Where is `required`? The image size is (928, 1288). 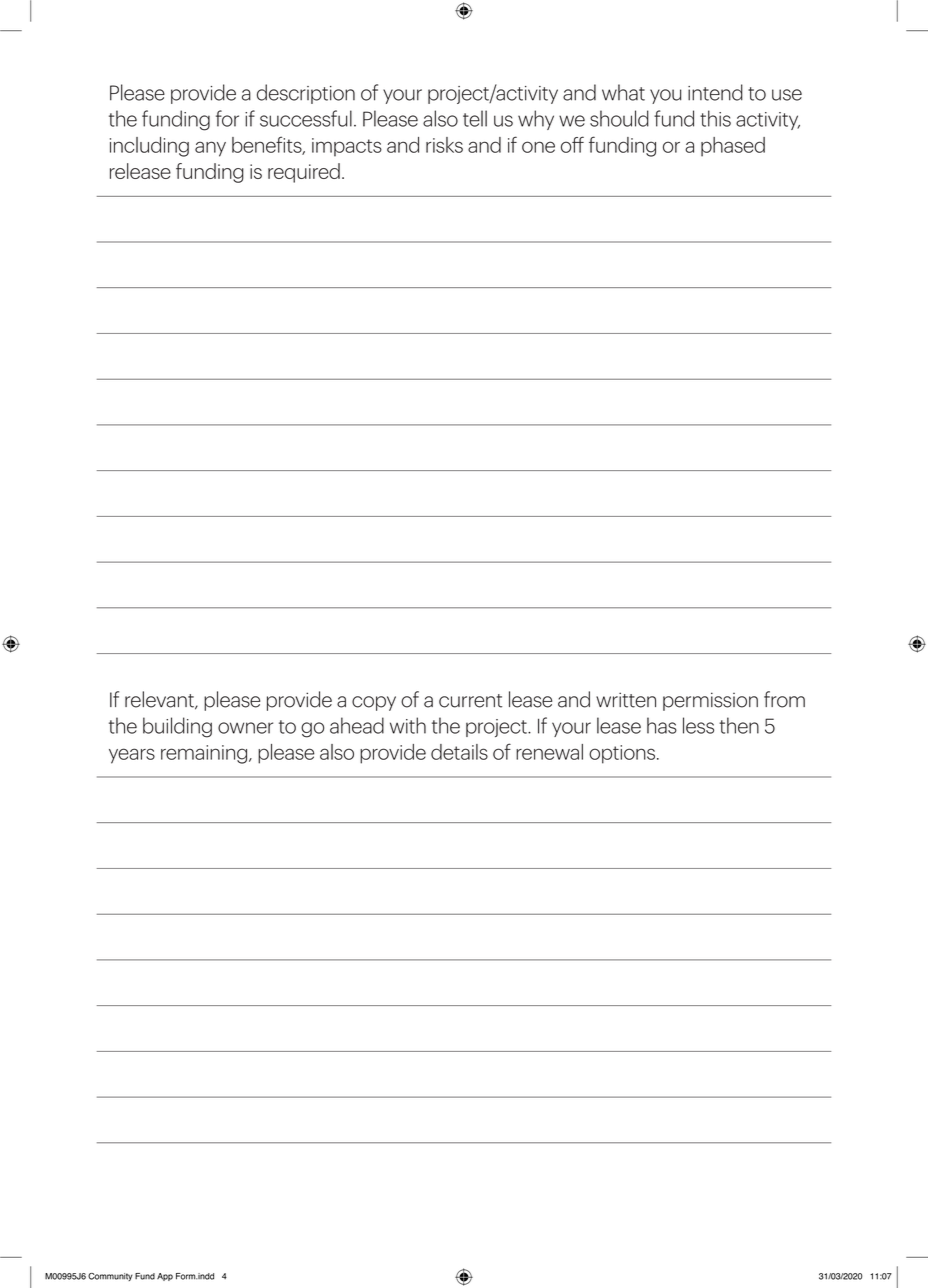 required is located at coordinates (304, 173).
